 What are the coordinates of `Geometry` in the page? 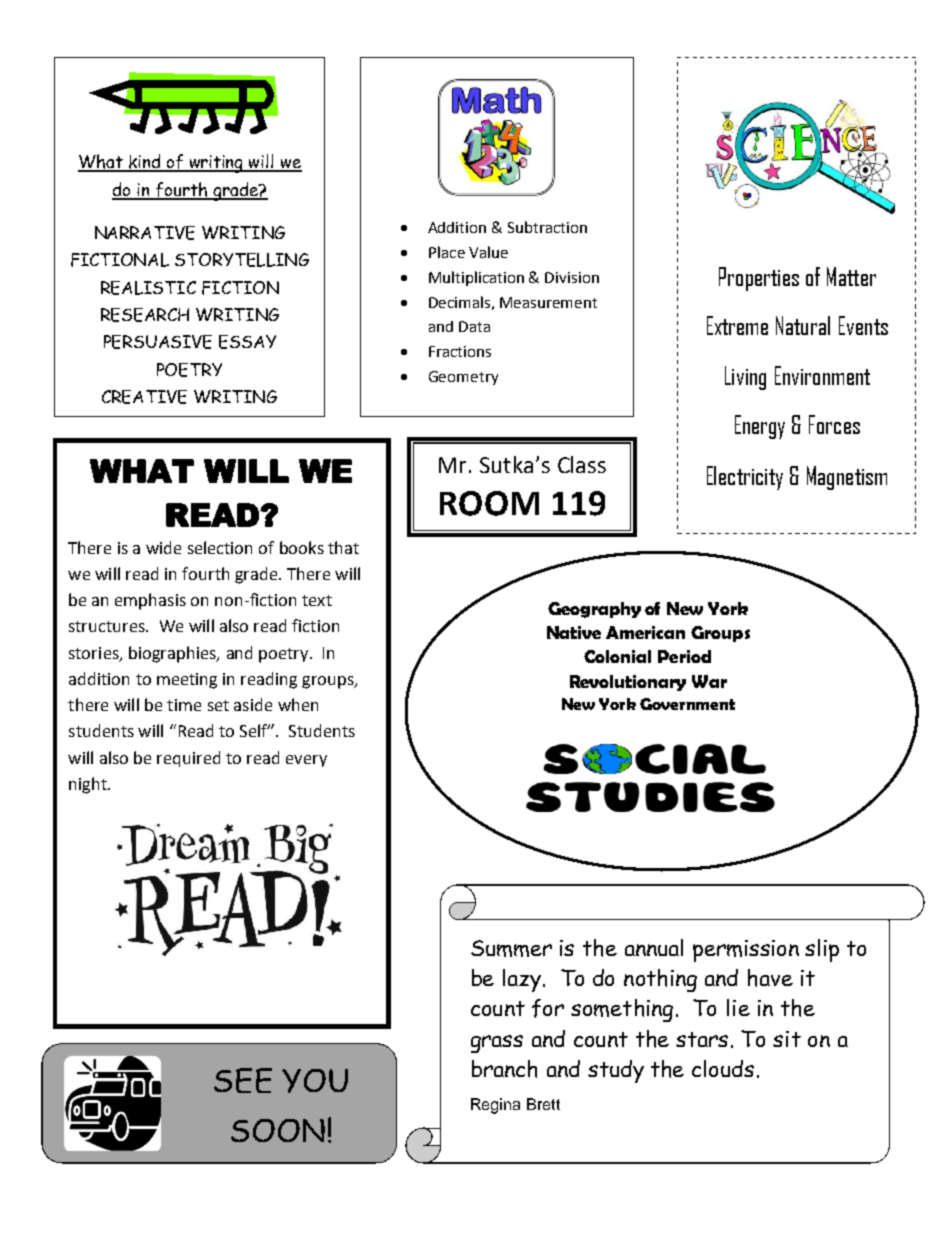 It's located at (463, 378).
